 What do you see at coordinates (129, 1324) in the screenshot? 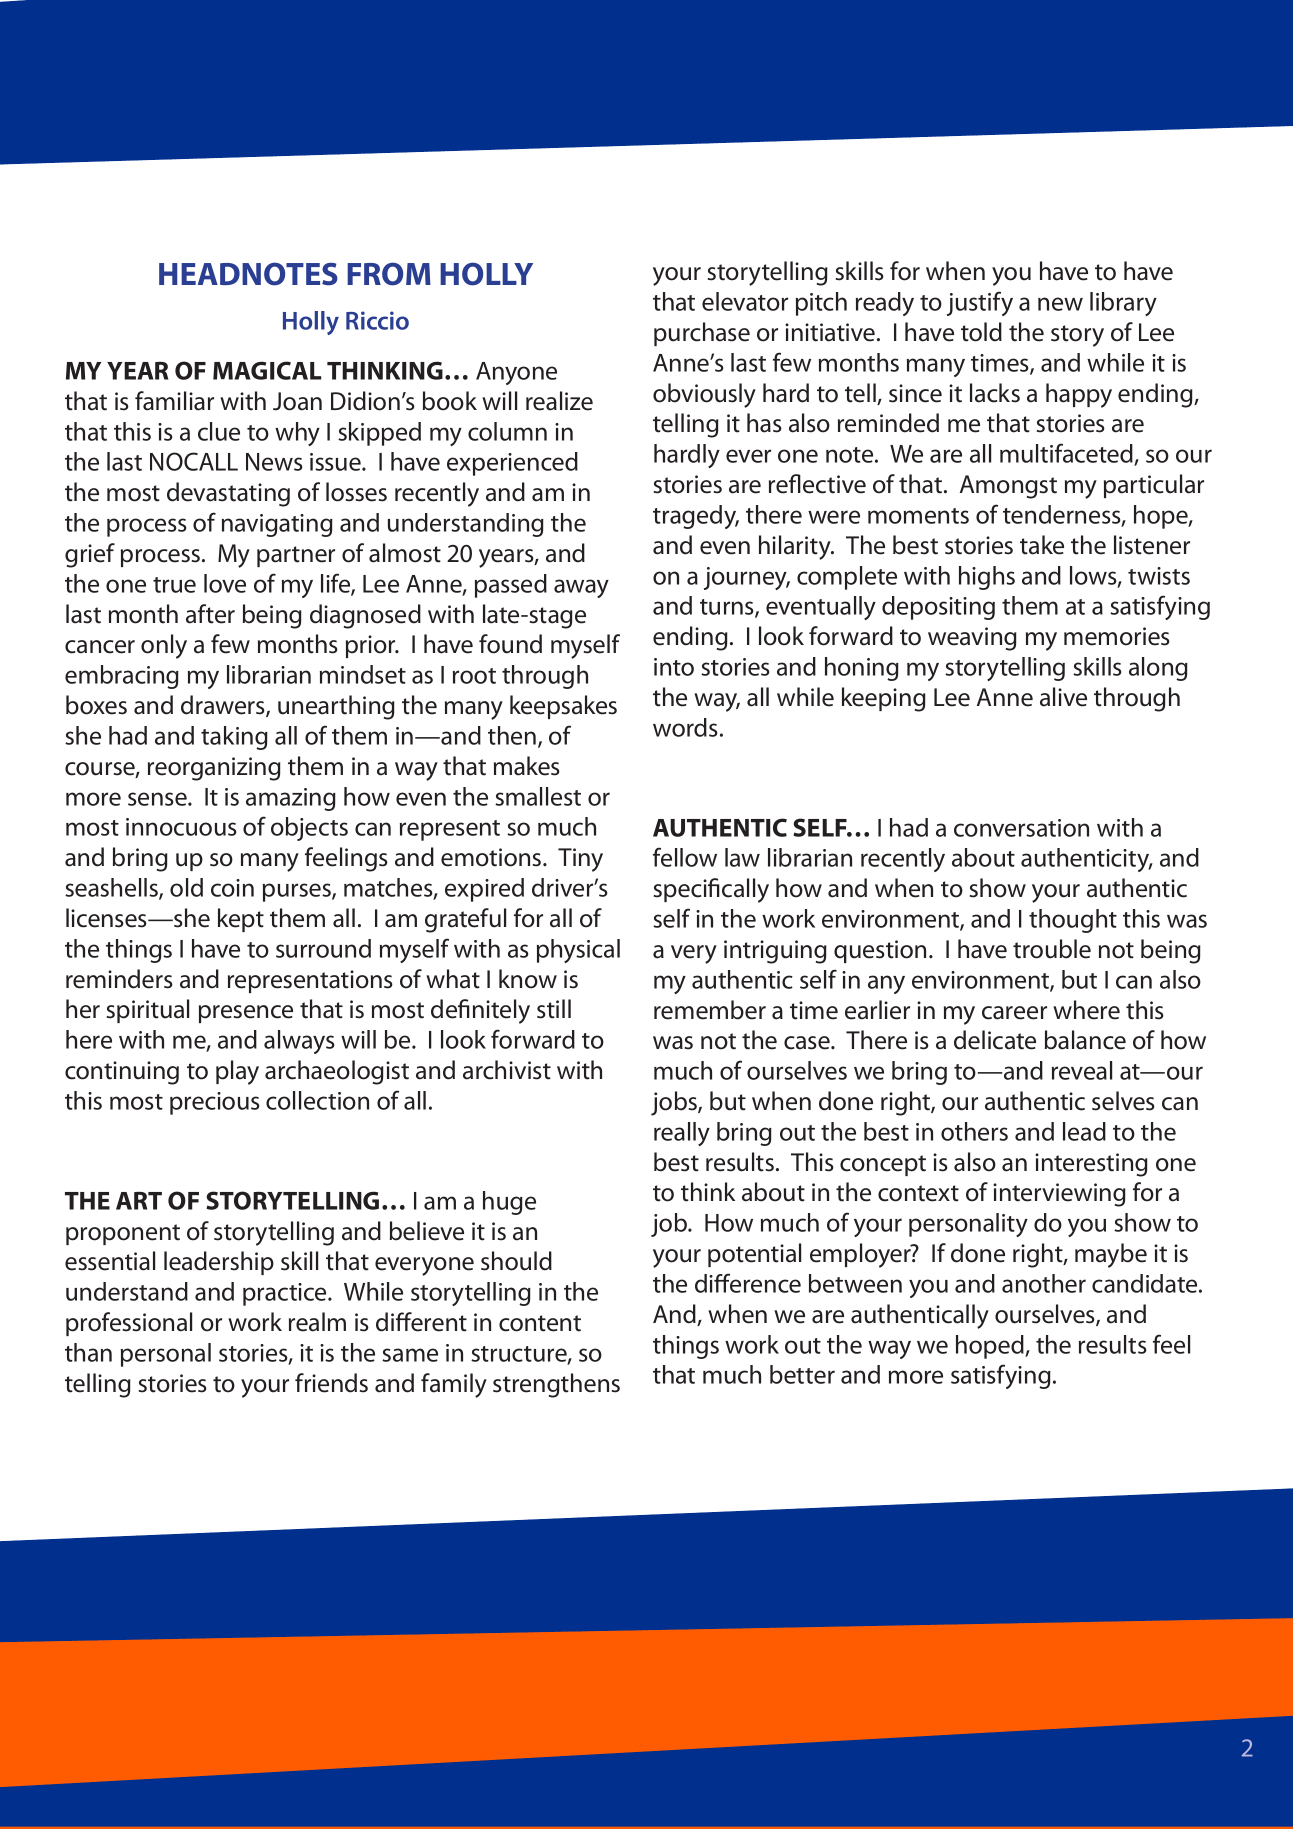
I see `professional` at bounding box center [129, 1324].
